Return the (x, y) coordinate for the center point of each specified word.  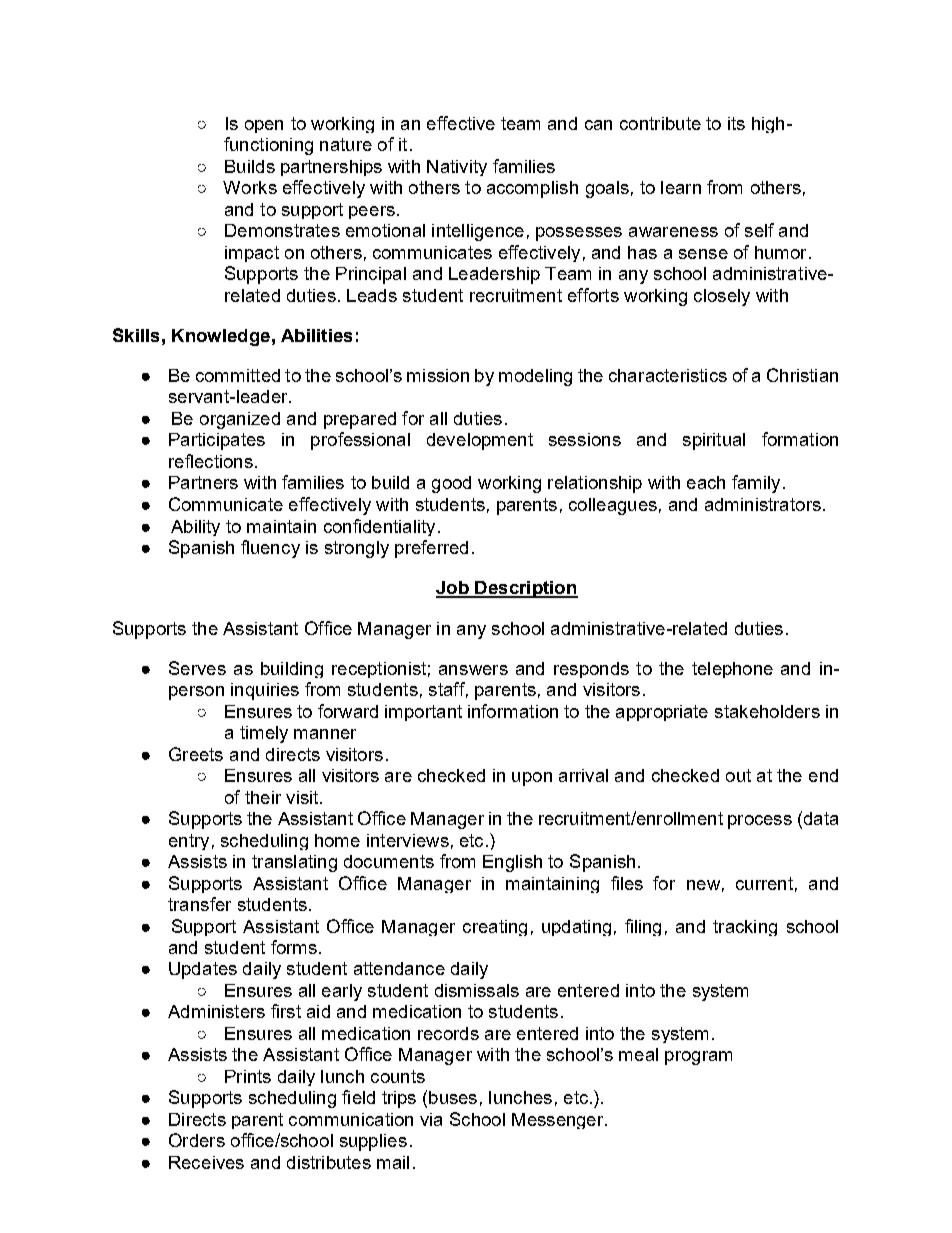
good (451, 484)
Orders (197, 1140)
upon (532, 779)
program (698, 1058)
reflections (211, 461)
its (736, 123)
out (738, 775)
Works (250, 187)
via (431, 1119)
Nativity (457, 168)
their (263, 797)
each (706, 482)
